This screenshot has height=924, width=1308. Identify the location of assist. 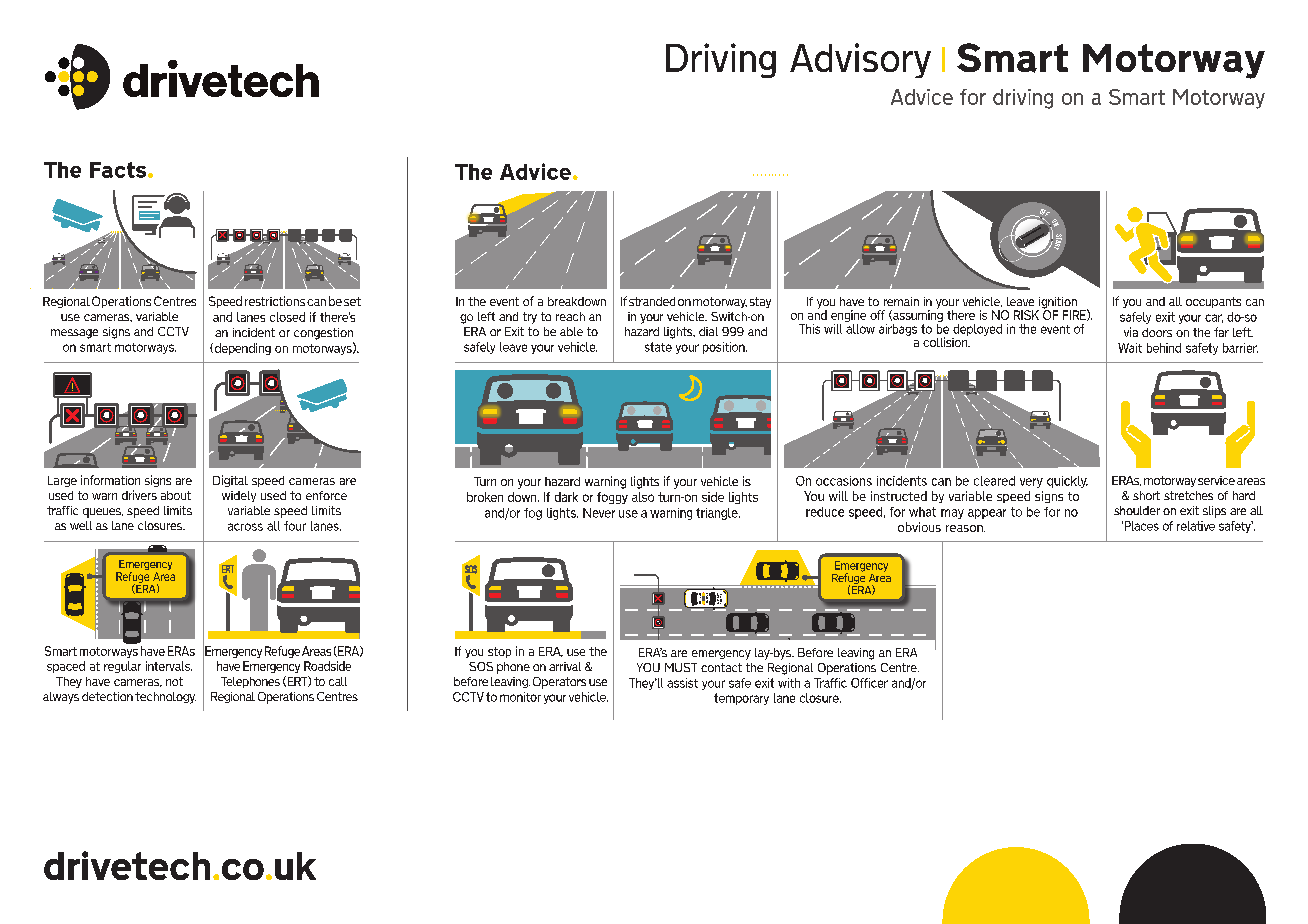
(682, 683).
